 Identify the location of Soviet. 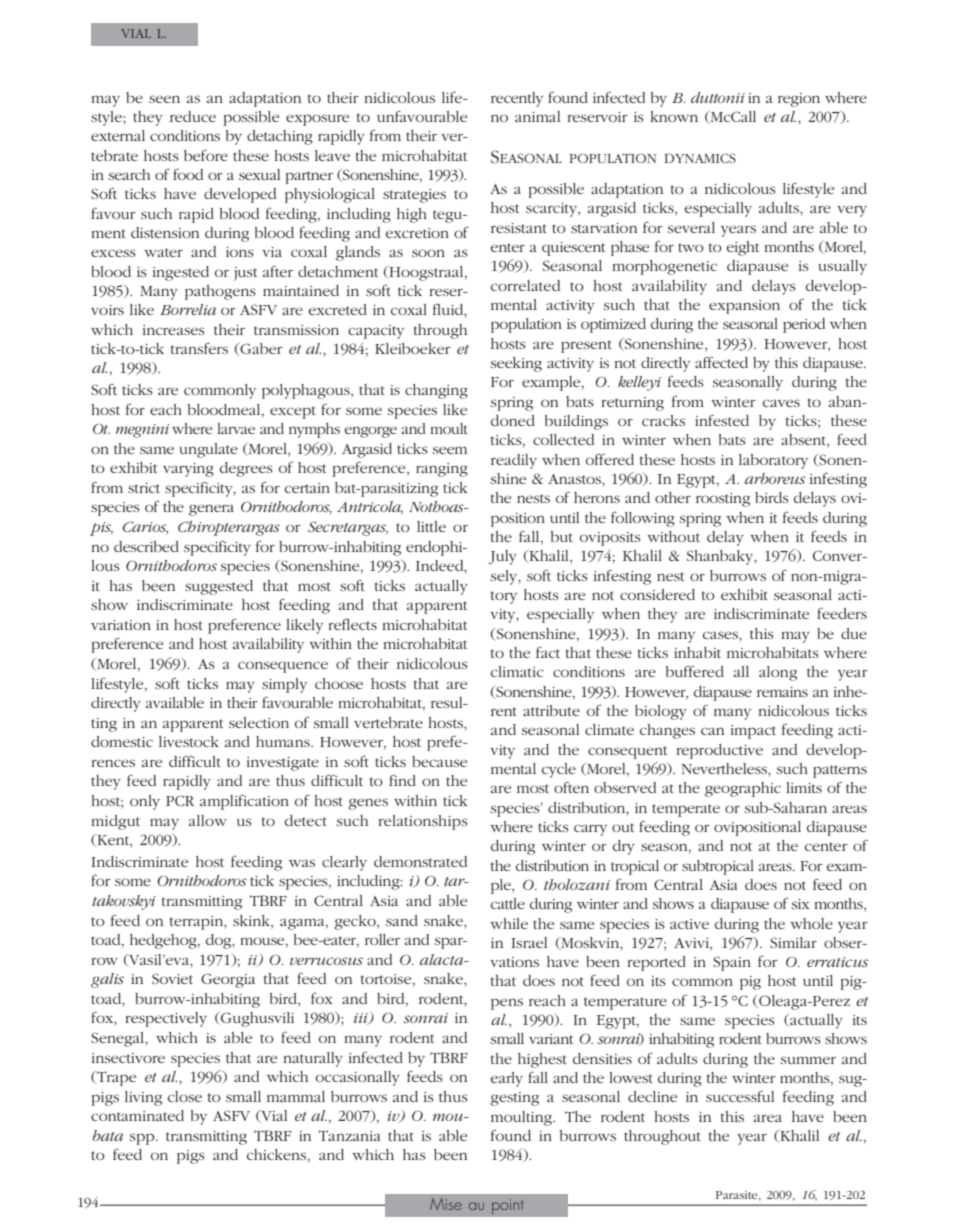
(172, 978).
